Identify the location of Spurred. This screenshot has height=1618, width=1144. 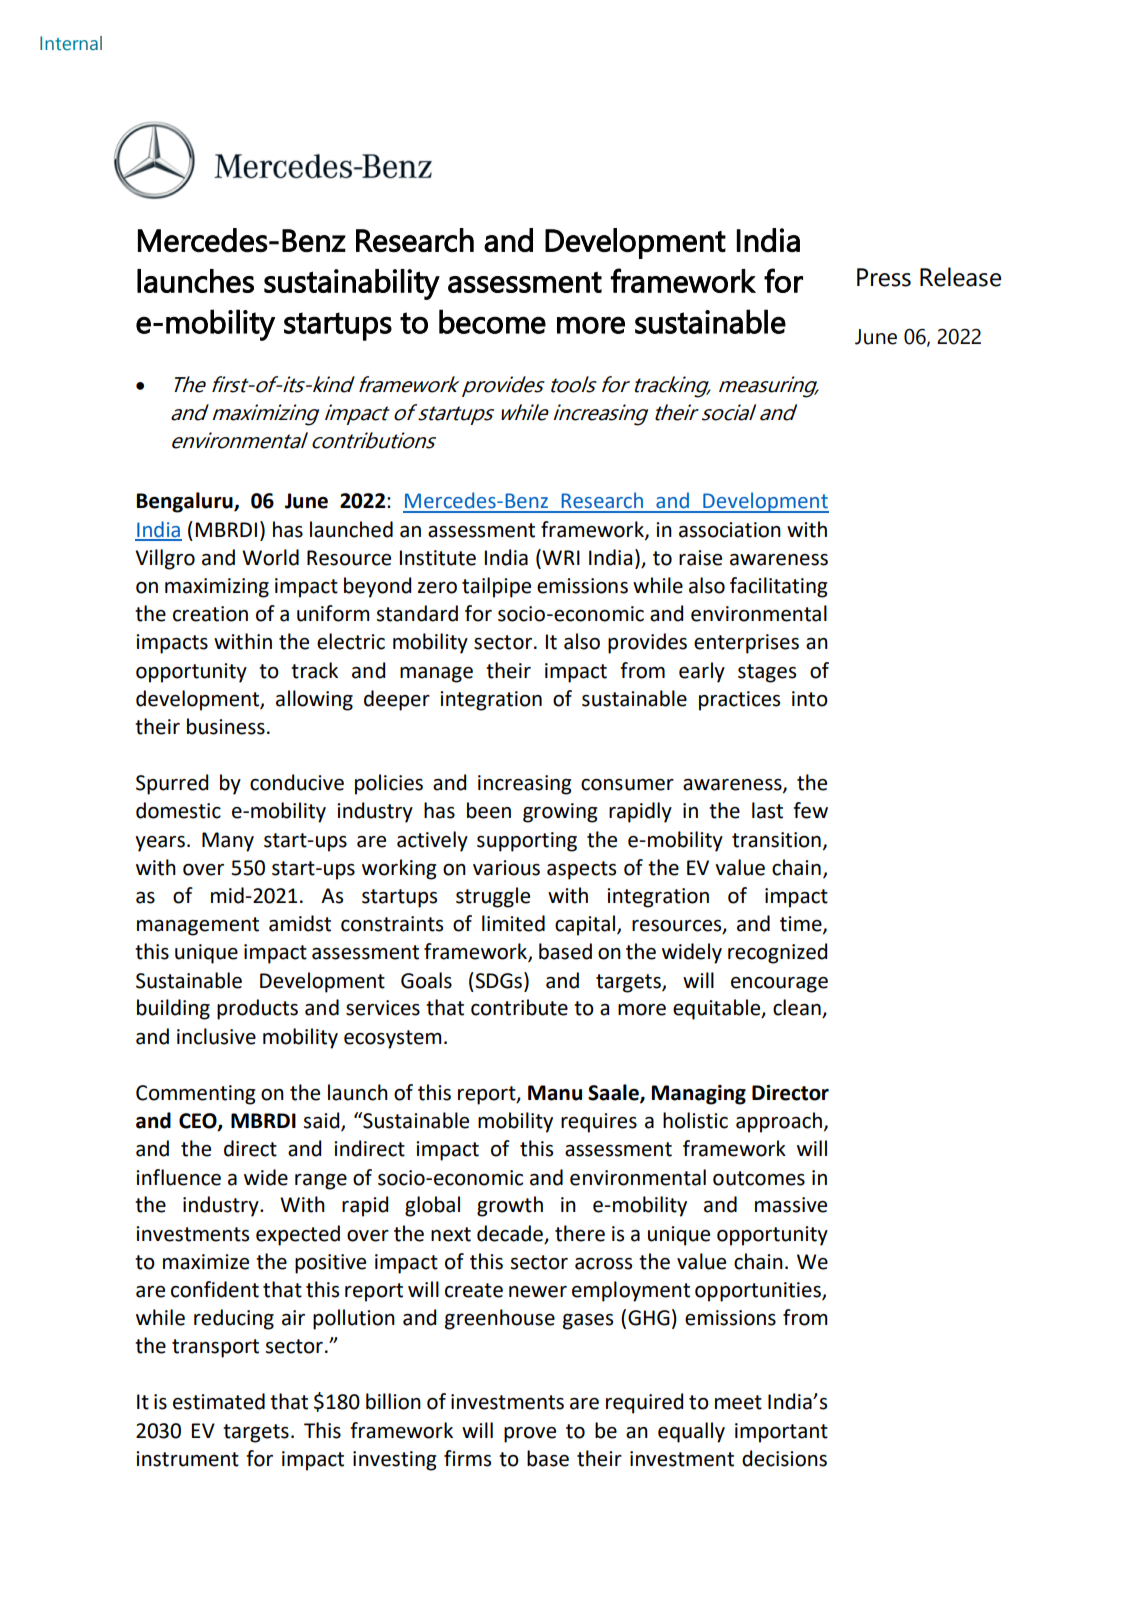
(172, 784).
